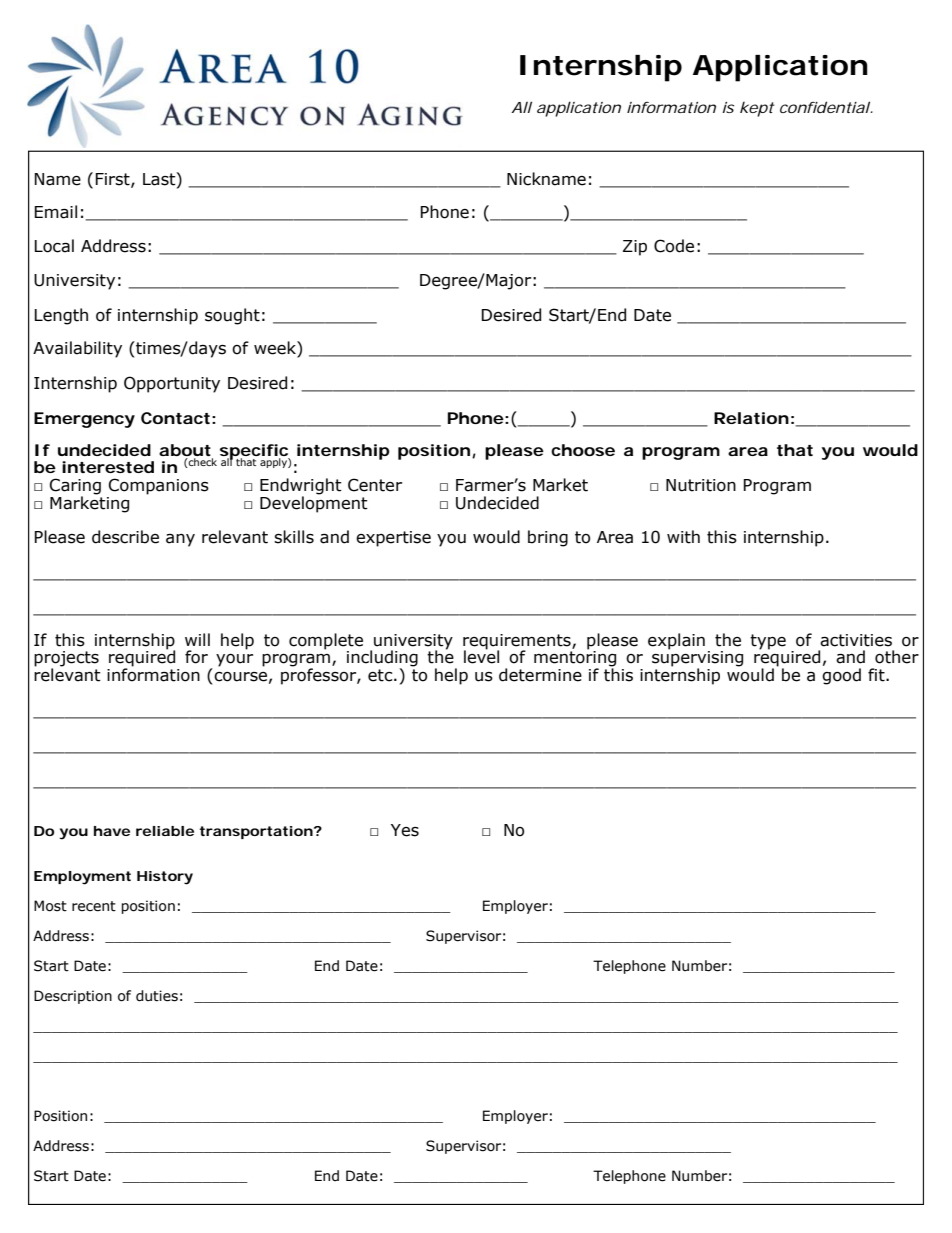  What do you see at coordinates (841, 676) in the screenshot?
I see `good` at bounding box center [841, 676].
